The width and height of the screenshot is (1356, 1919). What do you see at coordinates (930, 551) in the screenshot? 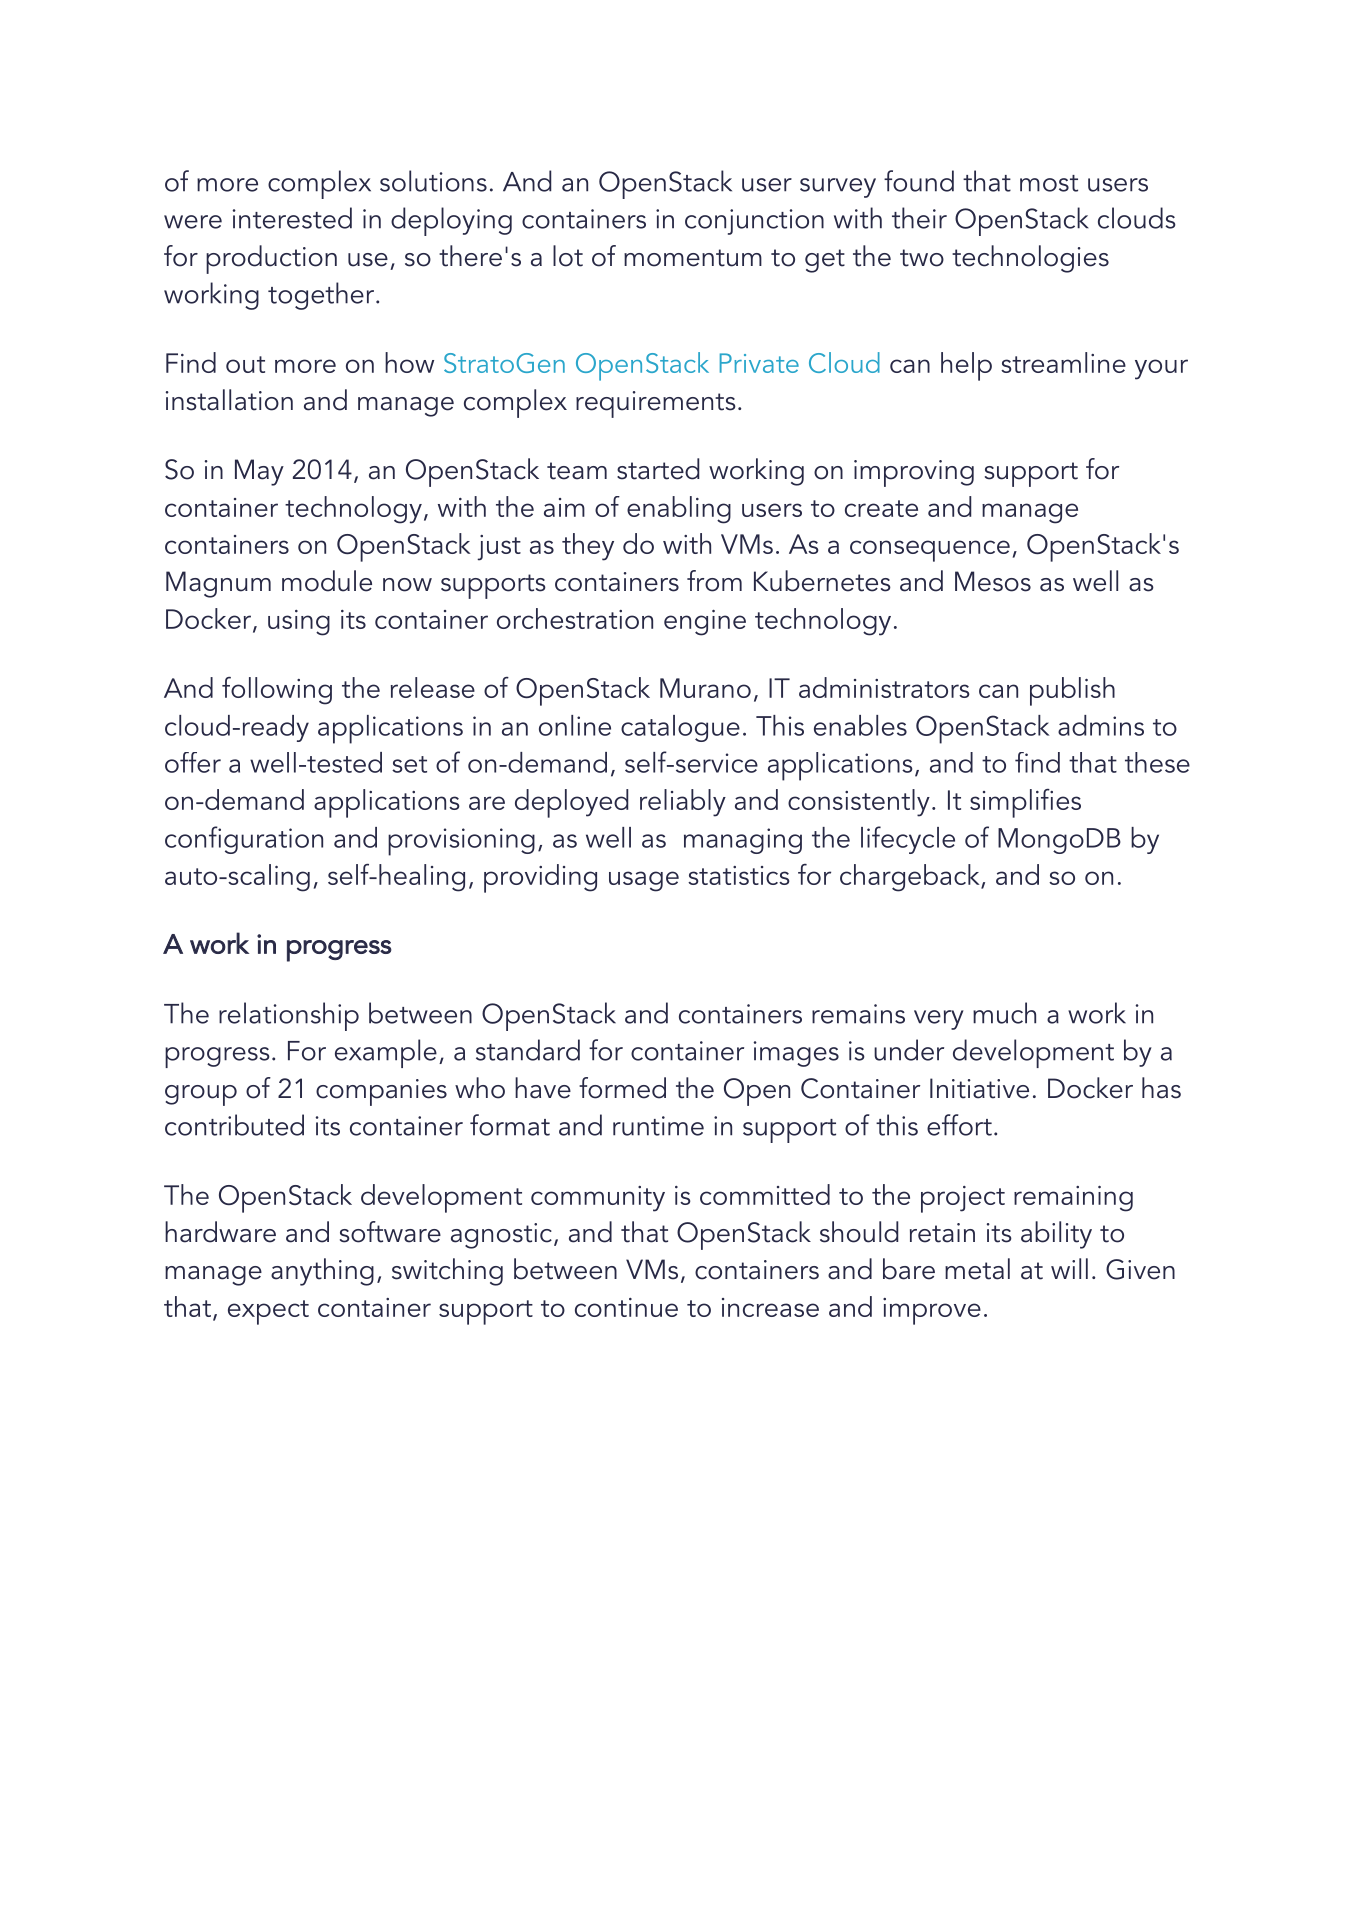
I see `consequence` at bounding box center [930, 551].
